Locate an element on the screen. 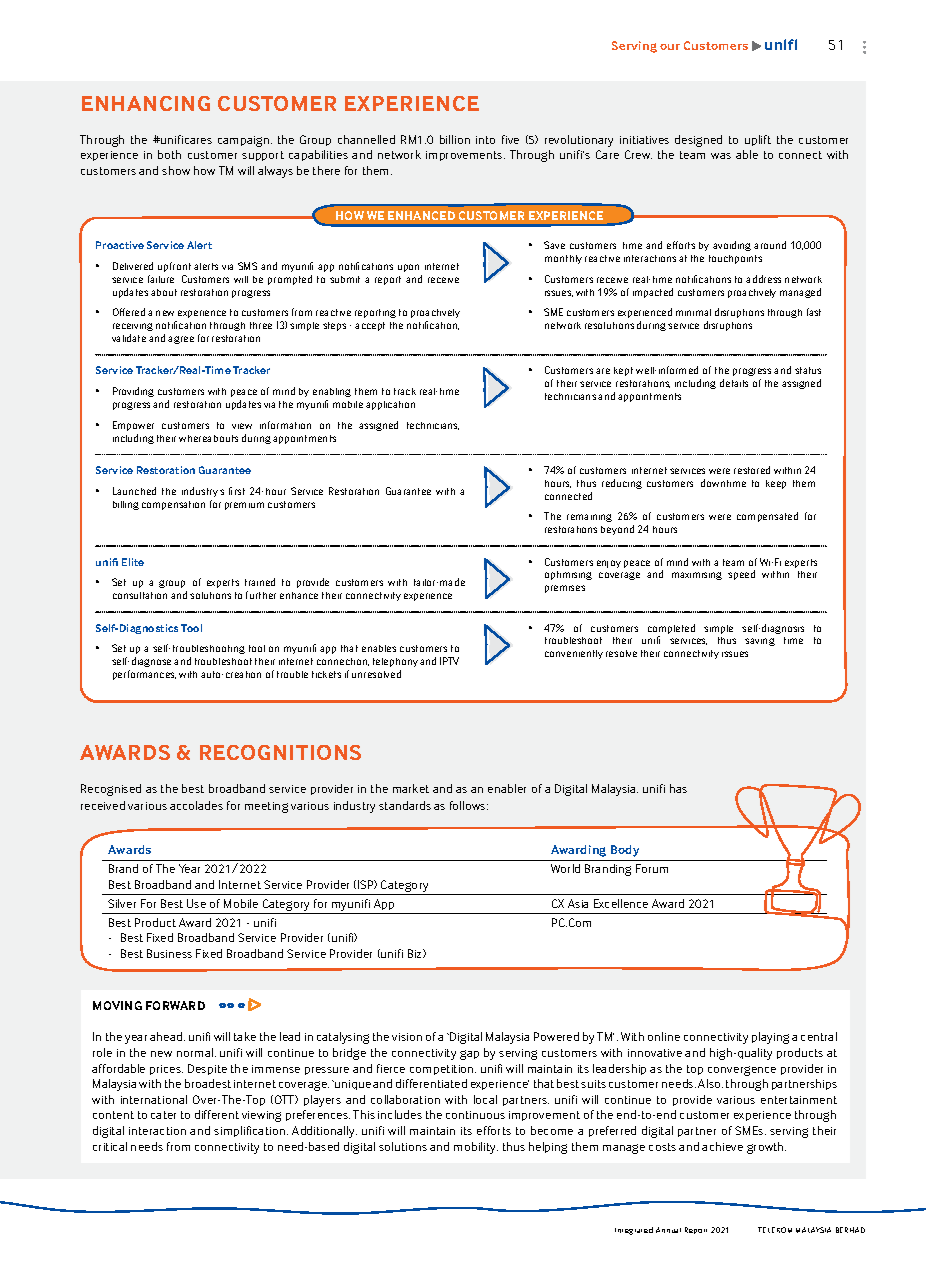 The width and height of the screenshot is (926, 1288). remaining is located at coordinates (589, 518).
